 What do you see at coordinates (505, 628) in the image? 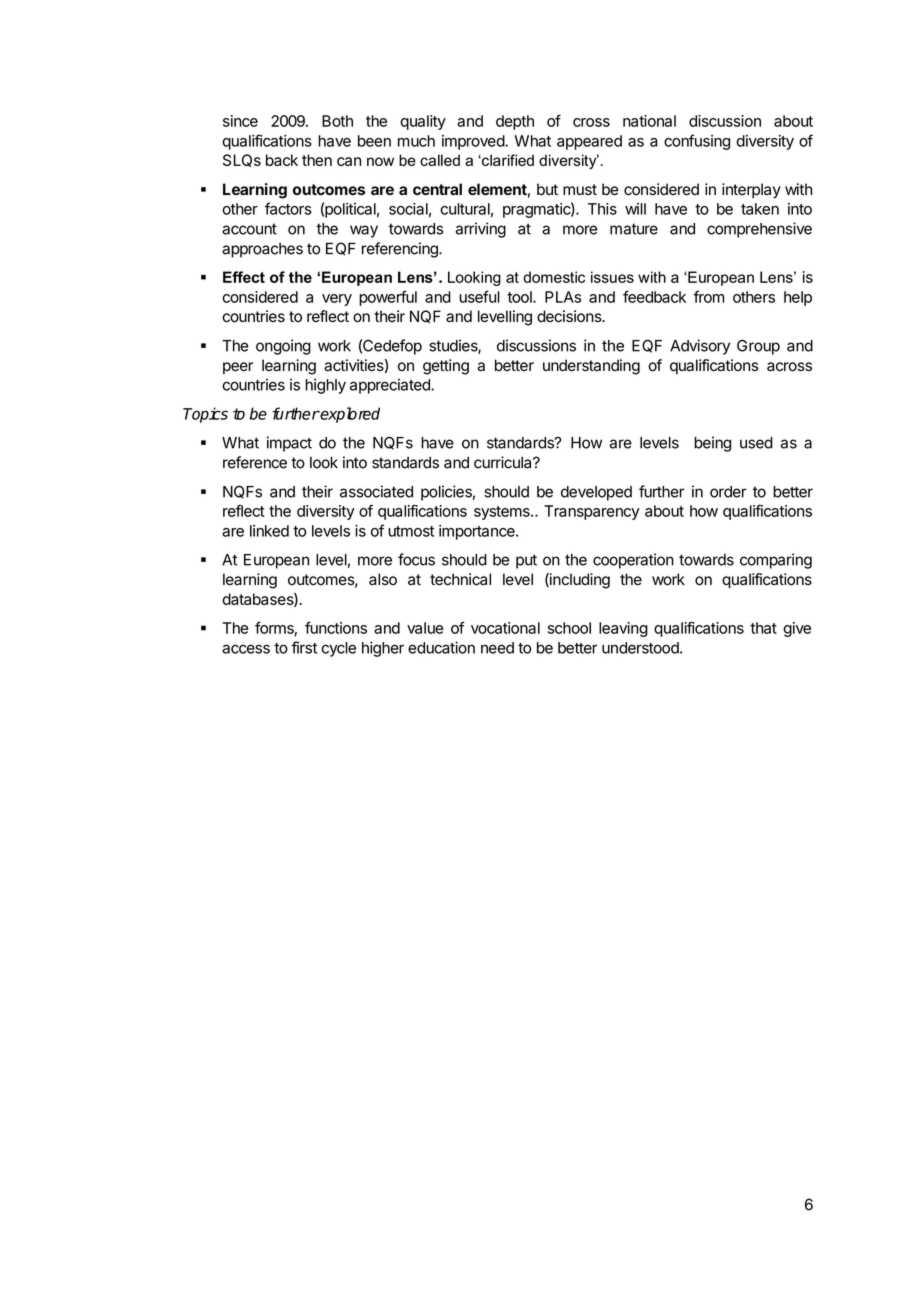
I see `vocational` at bounding box center [505, 628].
